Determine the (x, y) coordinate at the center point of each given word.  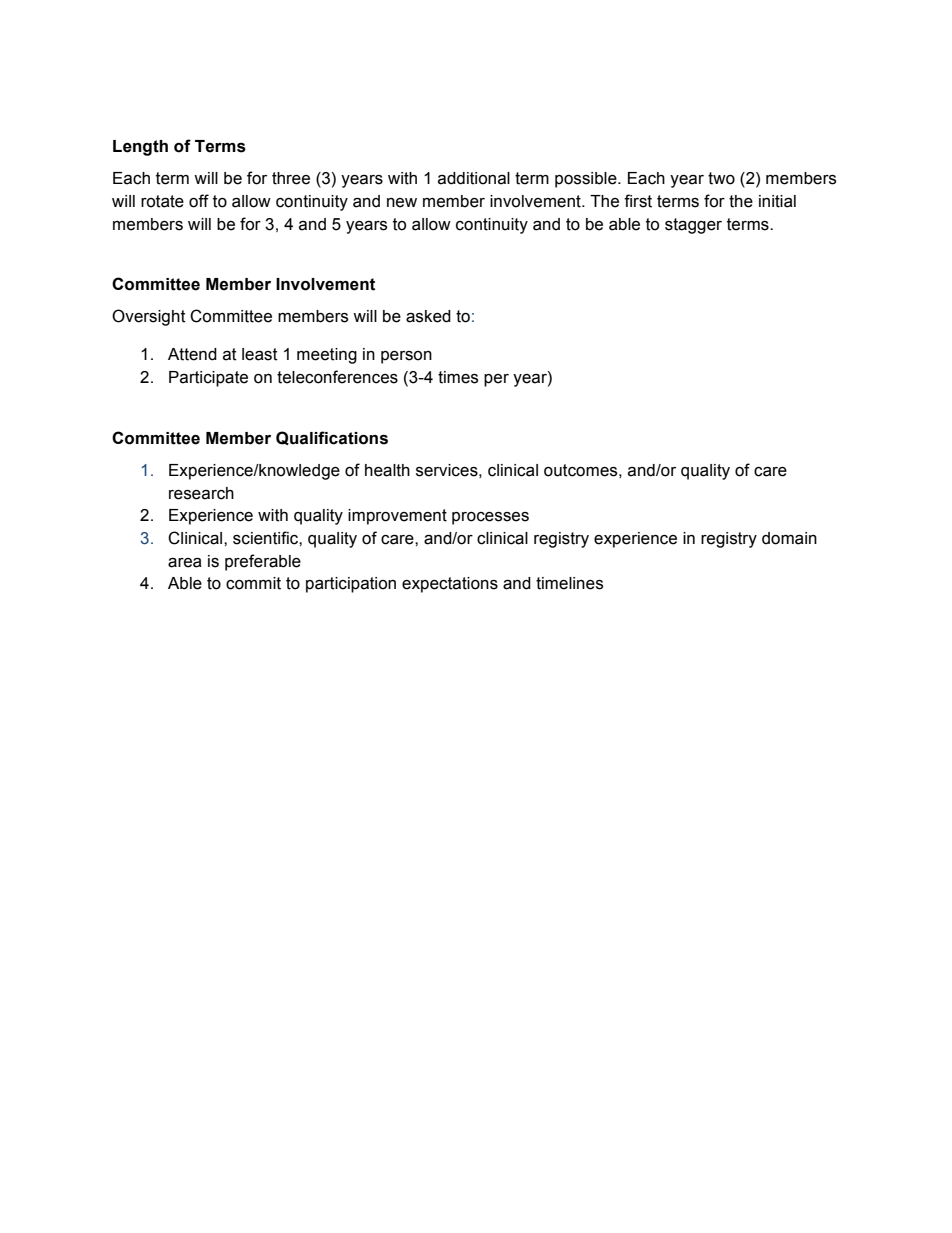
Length (140, 148)
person (406, 357)
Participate (208, 379)
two (721, 178)
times (458, 377)
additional (474, 178)
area (185, 562)
